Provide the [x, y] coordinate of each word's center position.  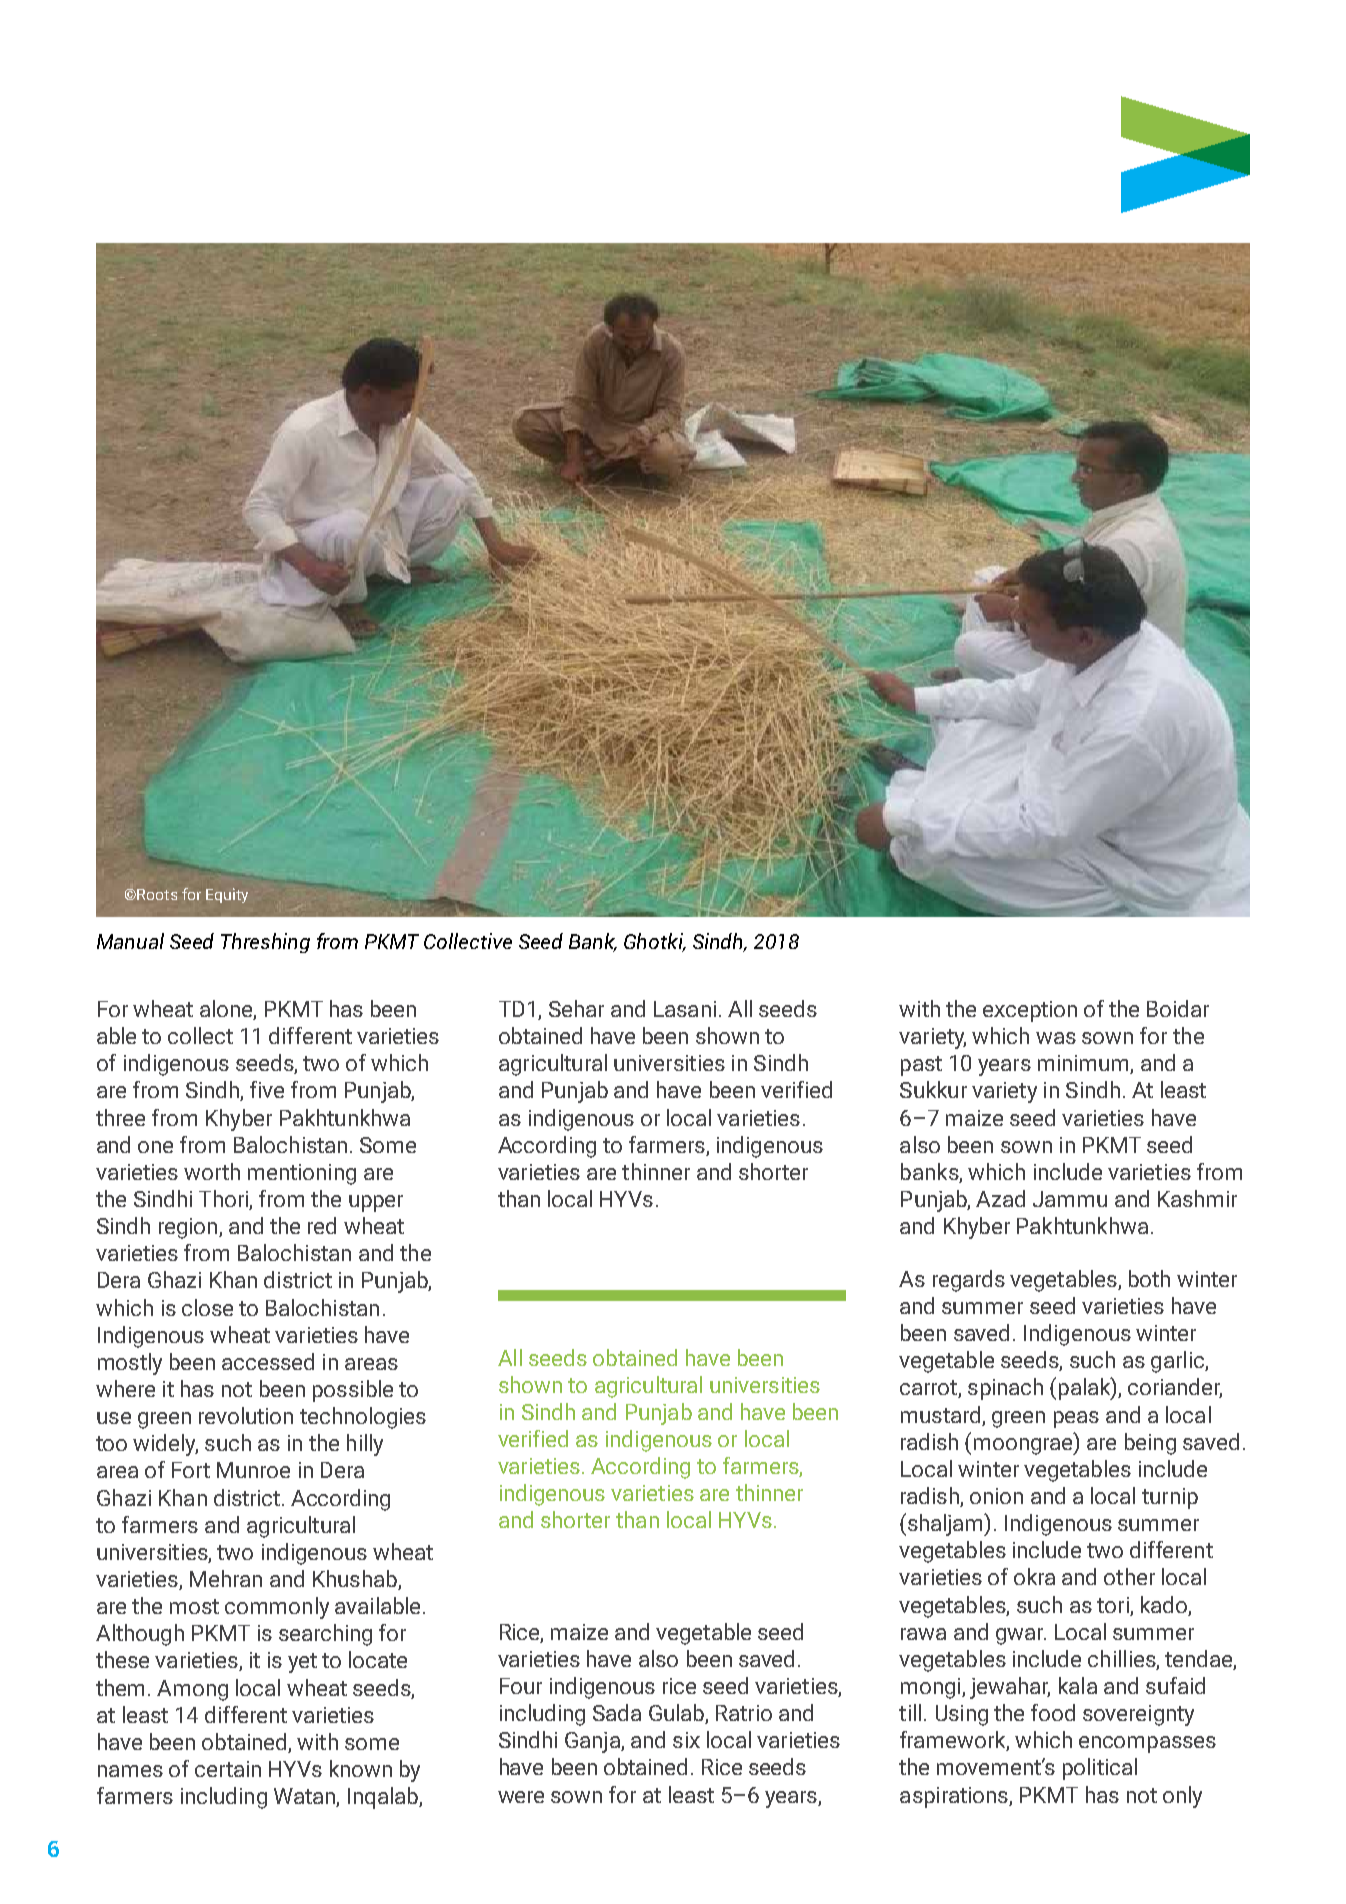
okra [1034, 1576]
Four [521, 1686]
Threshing [265, 943]
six [686, 1740]
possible [353, 1391]
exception [1030, 1011]
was [1056, 1038]
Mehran [226, 1578]
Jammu [1070, 1199]
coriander [1175, 1388]
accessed [268, 1361]
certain [228, 1769]
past [921, 1066]
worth [212, 1171]
